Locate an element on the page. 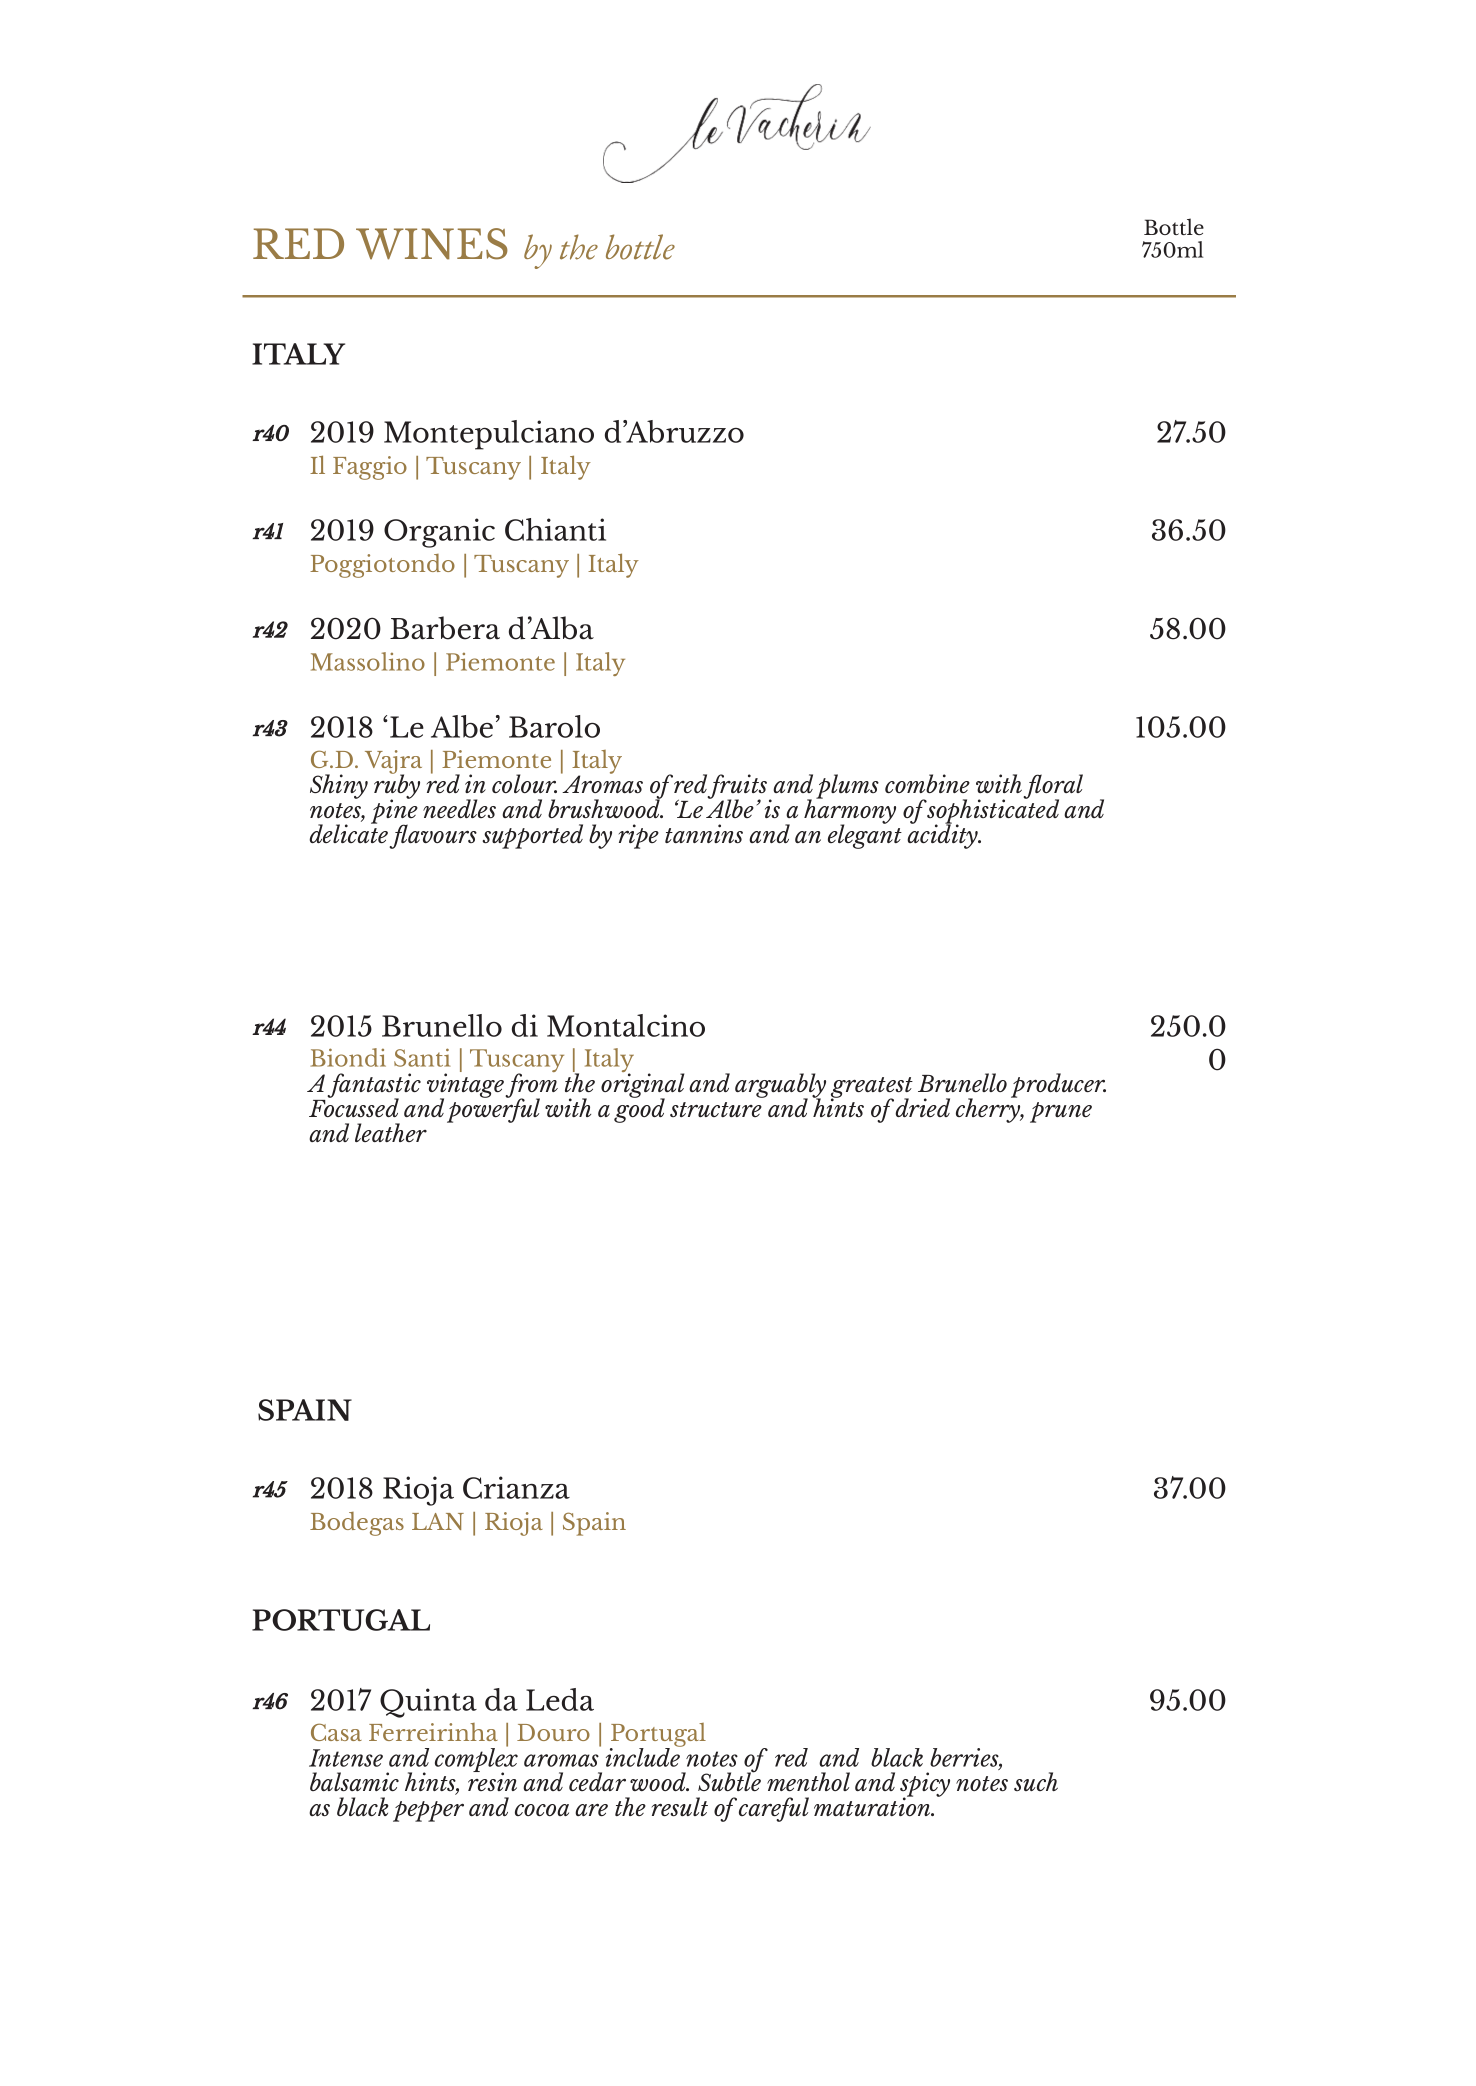 The height and width of the image is (2086, 1476). fruits is located at coordinates (738, 788).
